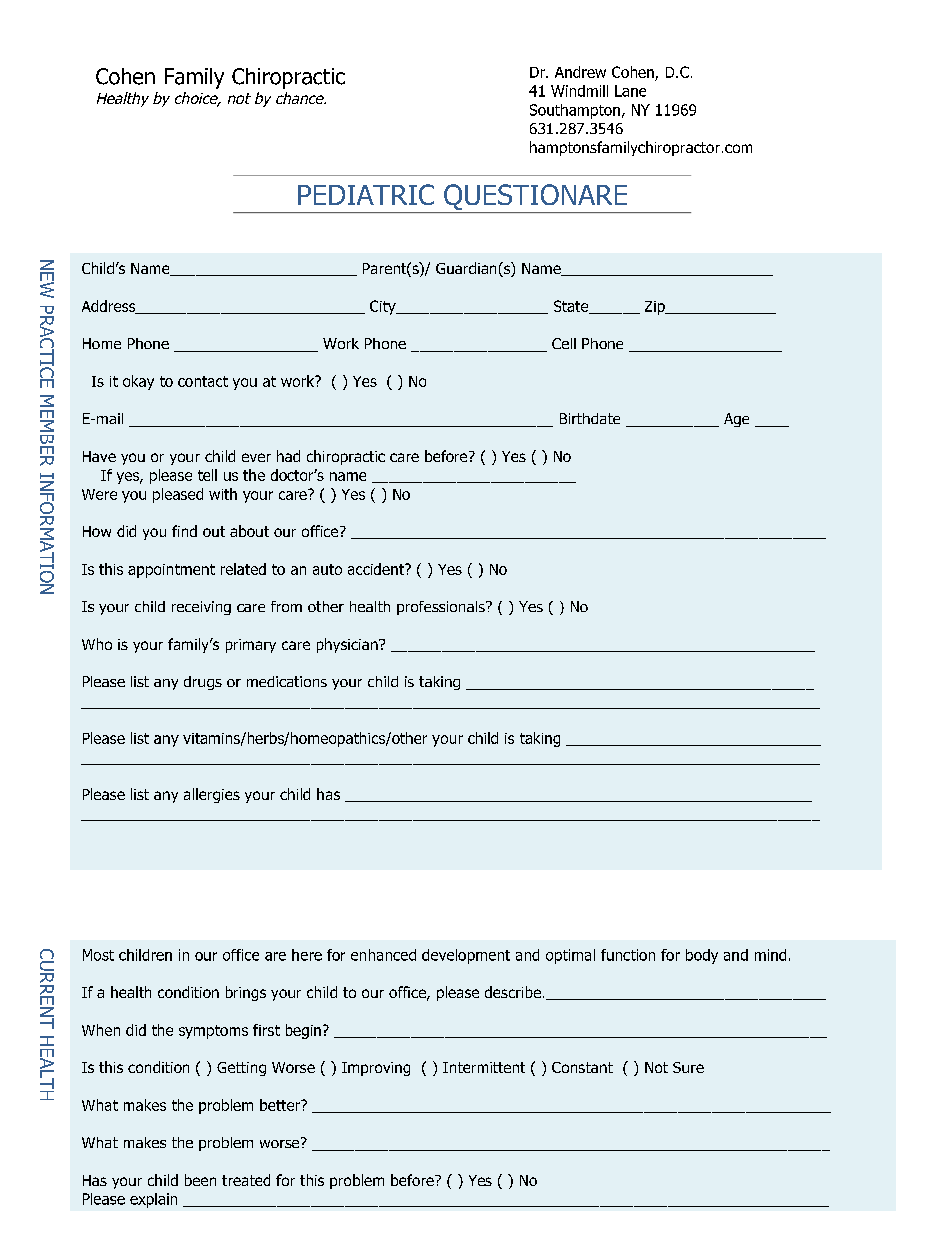 The height and width of the screenshot is (1233, 952). I want to click on tell, so click(207, 475).
